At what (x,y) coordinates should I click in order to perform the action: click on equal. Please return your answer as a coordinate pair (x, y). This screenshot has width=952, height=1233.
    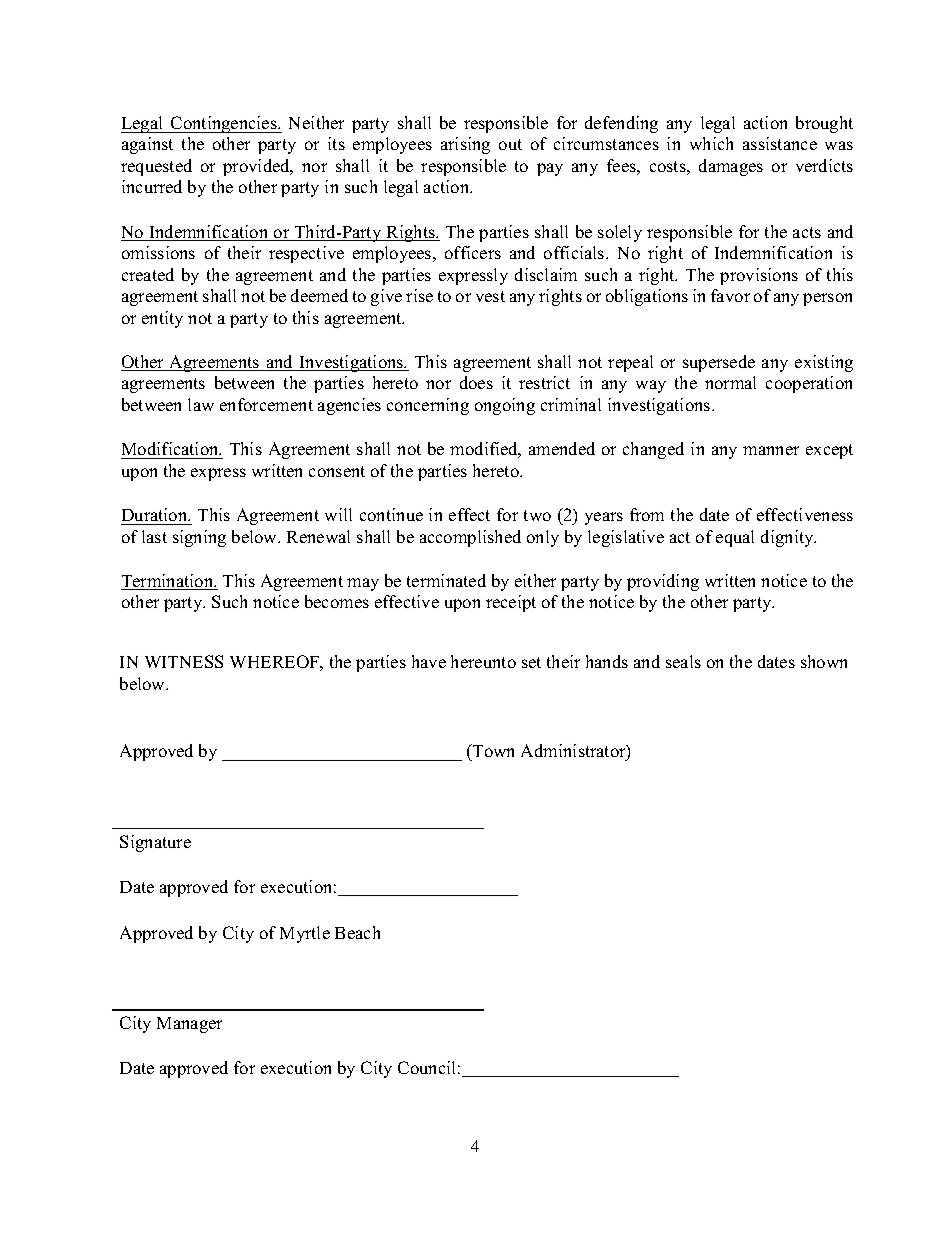
    Looking at the image, I should click on (735, 538).
